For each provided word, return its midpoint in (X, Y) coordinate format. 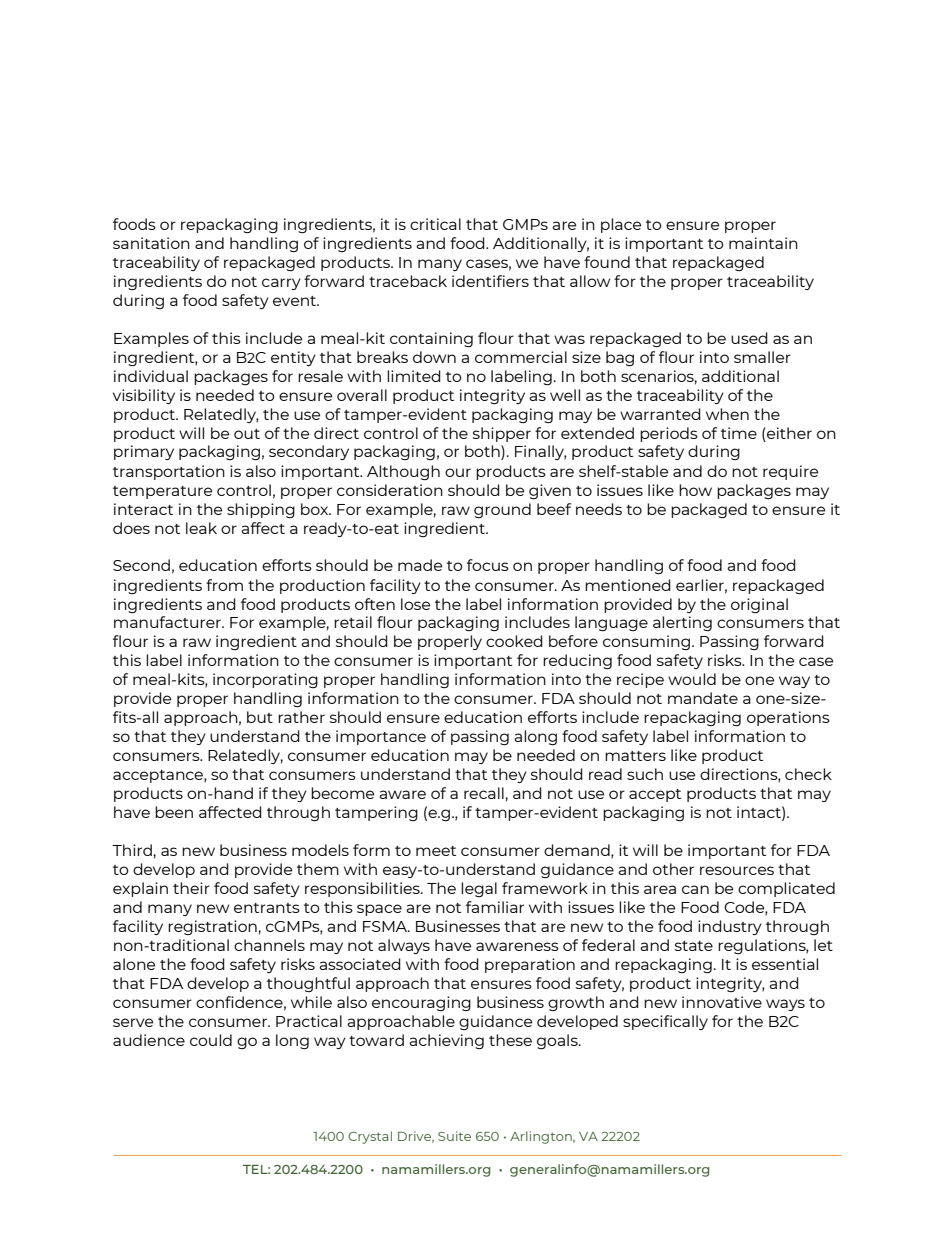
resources (737, 870)
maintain (763, 243)
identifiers (490, 281)
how (695, 490)
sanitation (151, 243)
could (211, 1040)
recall (484, 793)
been (174, 812)
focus (488, 565)
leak (201, 528)
